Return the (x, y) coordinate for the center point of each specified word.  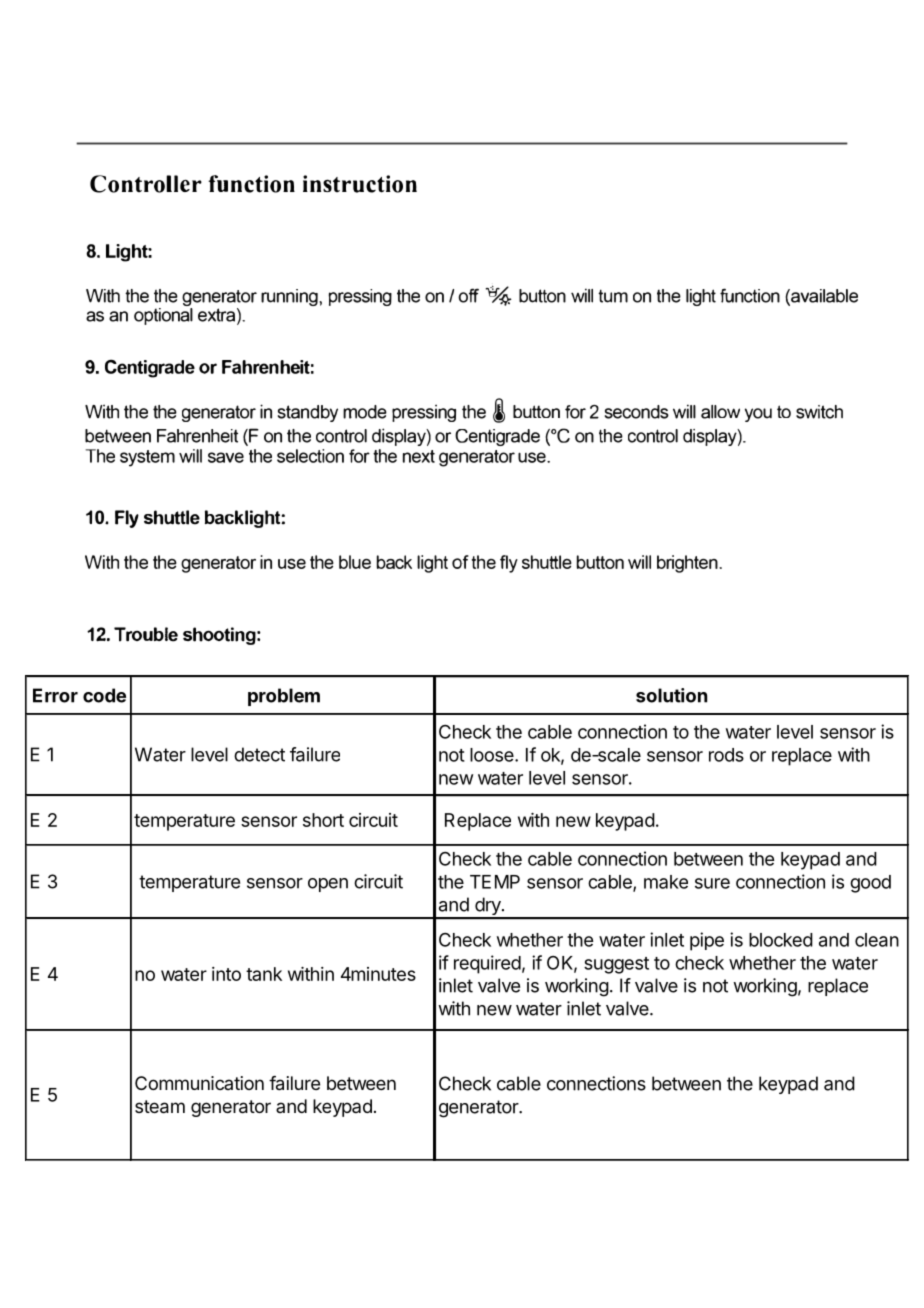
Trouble (146, 634)
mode (365, 412)
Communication (199, 1083)
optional (163, 315)
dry (488, 907)
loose (493, 755)
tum (613, 296)
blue (355, 562)
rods (726, 755)
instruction (360, 184)
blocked (781, 940)
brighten (688, 564)
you (758, 415)
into (226, 974)
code (104, 695)
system (147, 458)
